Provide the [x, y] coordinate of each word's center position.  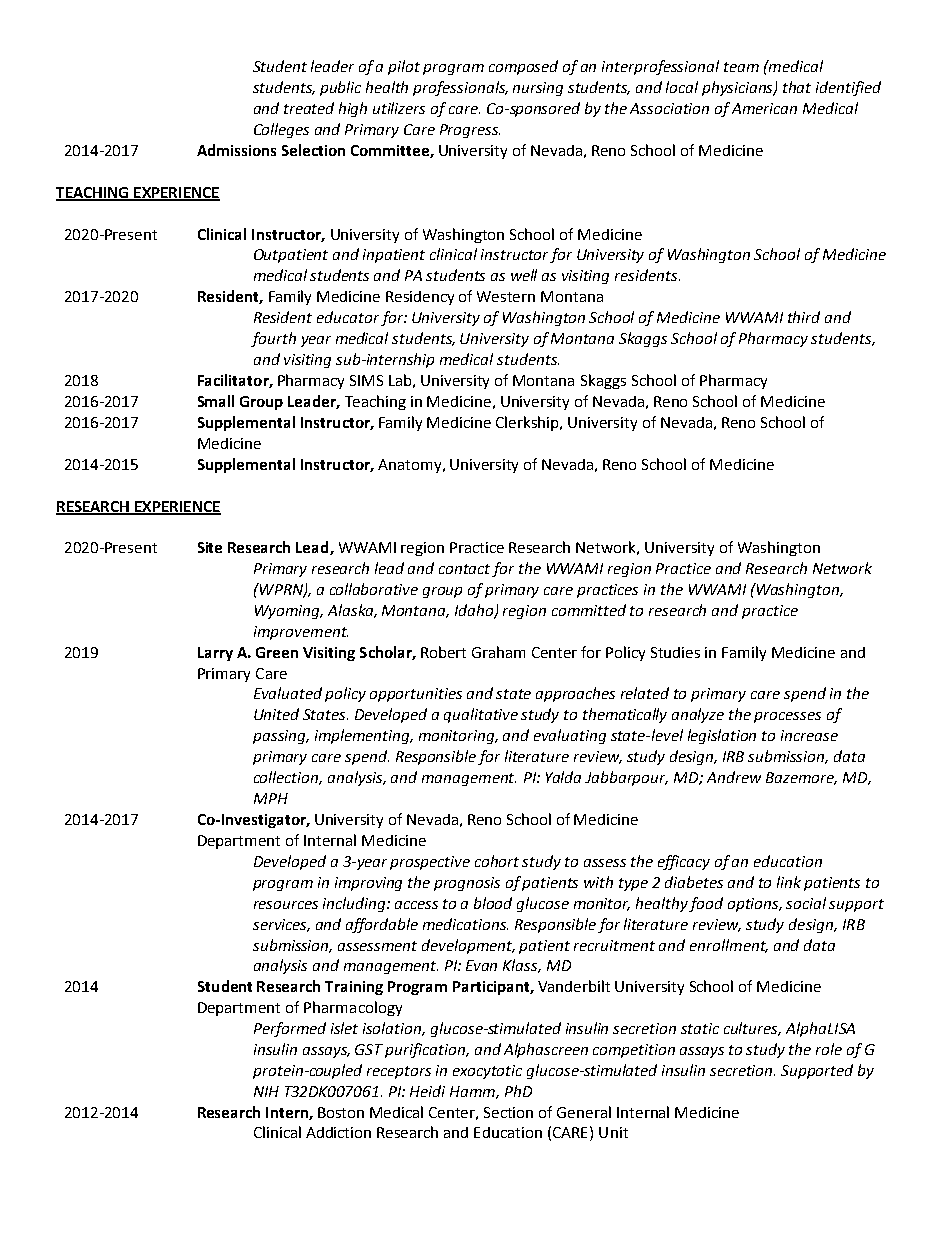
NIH [266, 1091]
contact [466, 570]
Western [506, 296]
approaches [575, 694]
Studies [675, 652]
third [804, 317]
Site [210, 547]
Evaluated [288, 693]
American [764, 108]
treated [309, 108]
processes [787, 717]
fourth [273, 339]
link [789, 882]
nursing [538, 89]
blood [493, 903]
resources [286, 905]
